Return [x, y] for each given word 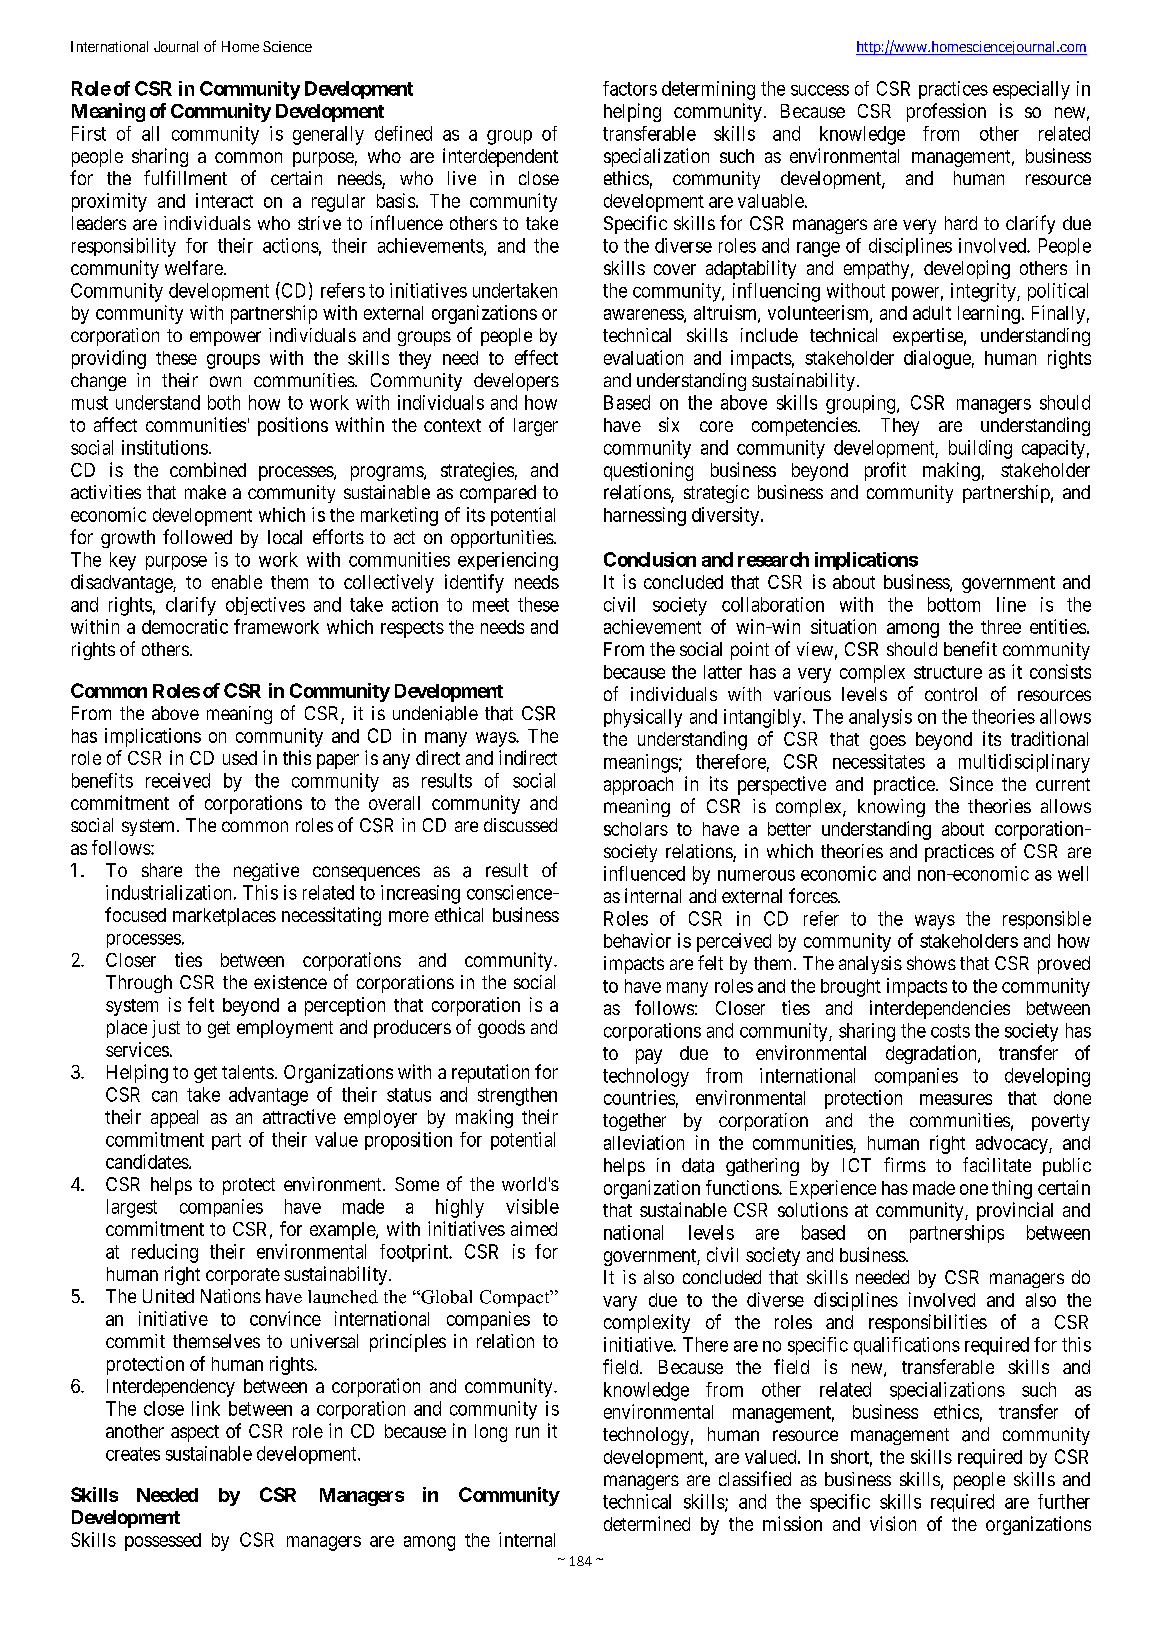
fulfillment [185, 177]
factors [630, 88]
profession [946, 112]
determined [647, 1523]
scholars [636, 829]
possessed [163, 1542]
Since [971, 783]
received [178, 780]
